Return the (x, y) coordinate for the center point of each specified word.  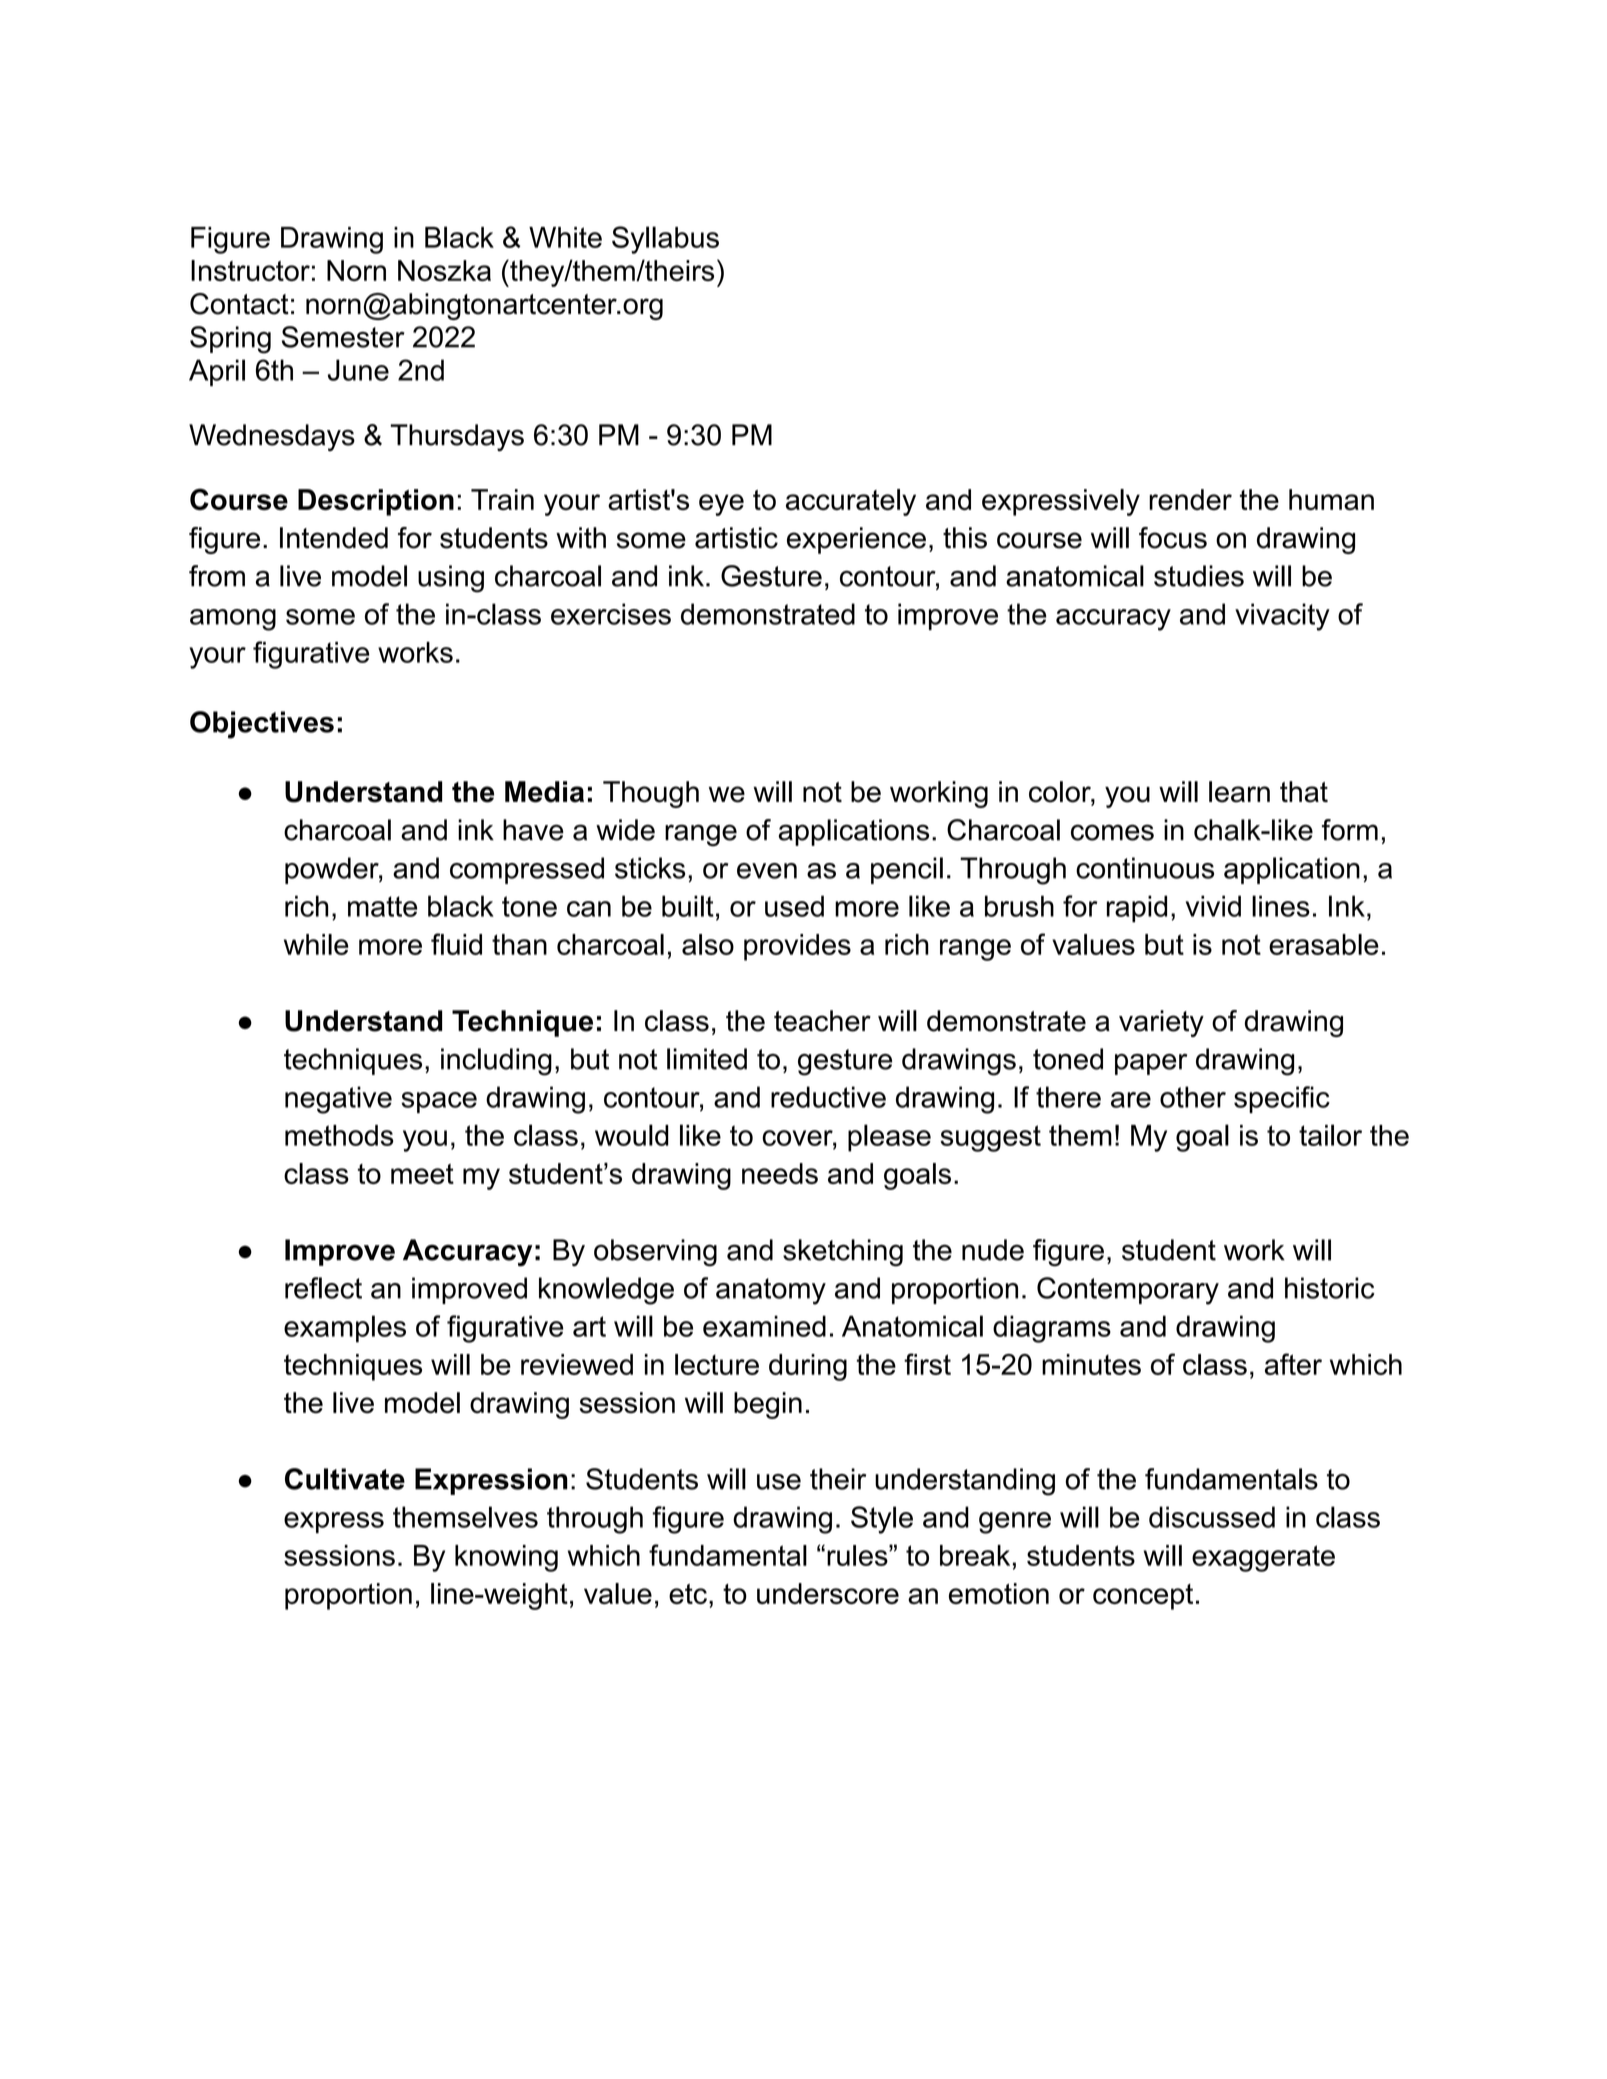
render (1190, 499)
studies (1199, 576)
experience (856, 540)
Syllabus (665, 240)
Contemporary (1128, 1291)
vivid (1213, 906)
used (794, 906)
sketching (843, 1253)
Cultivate (345, 1479)
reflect (323, 1288)
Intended (334, 538)
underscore (828, 1593)
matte (382, 906)
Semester (343, 337)
